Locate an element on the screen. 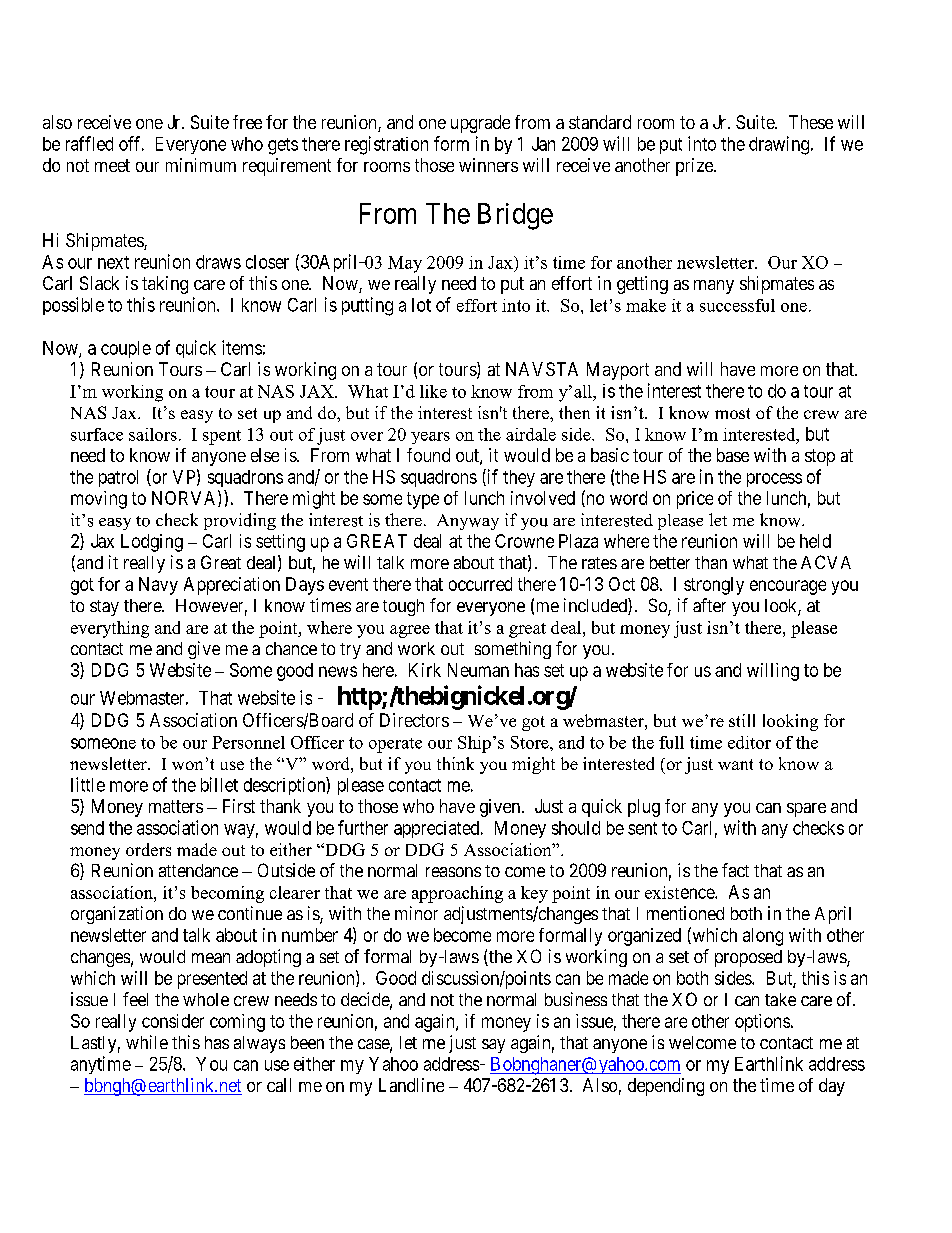 The image size is (952, 1233). minimum is located at coordinates (201, 165).
